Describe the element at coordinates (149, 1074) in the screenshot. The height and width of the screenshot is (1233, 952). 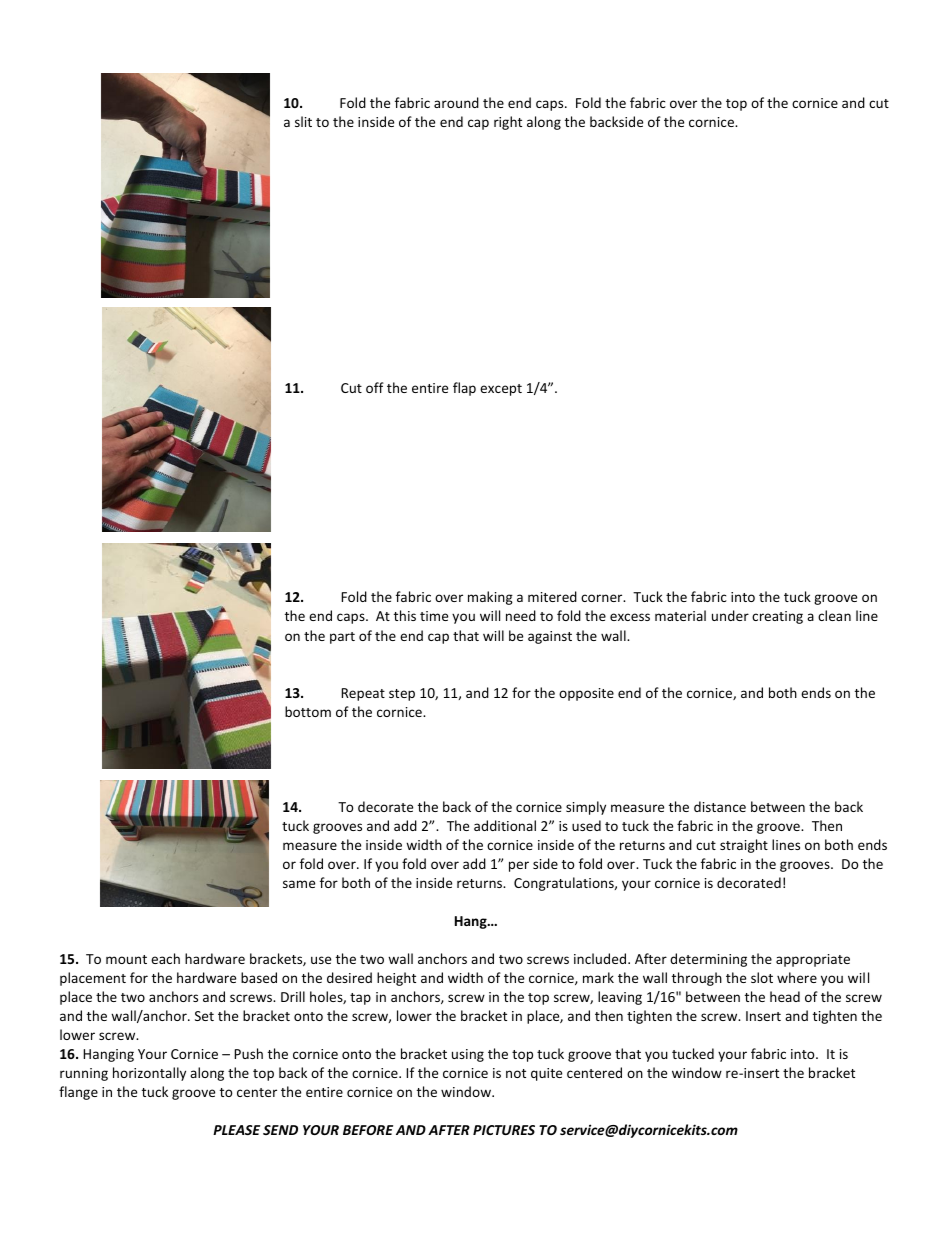
I see `horizontally` at that location.
